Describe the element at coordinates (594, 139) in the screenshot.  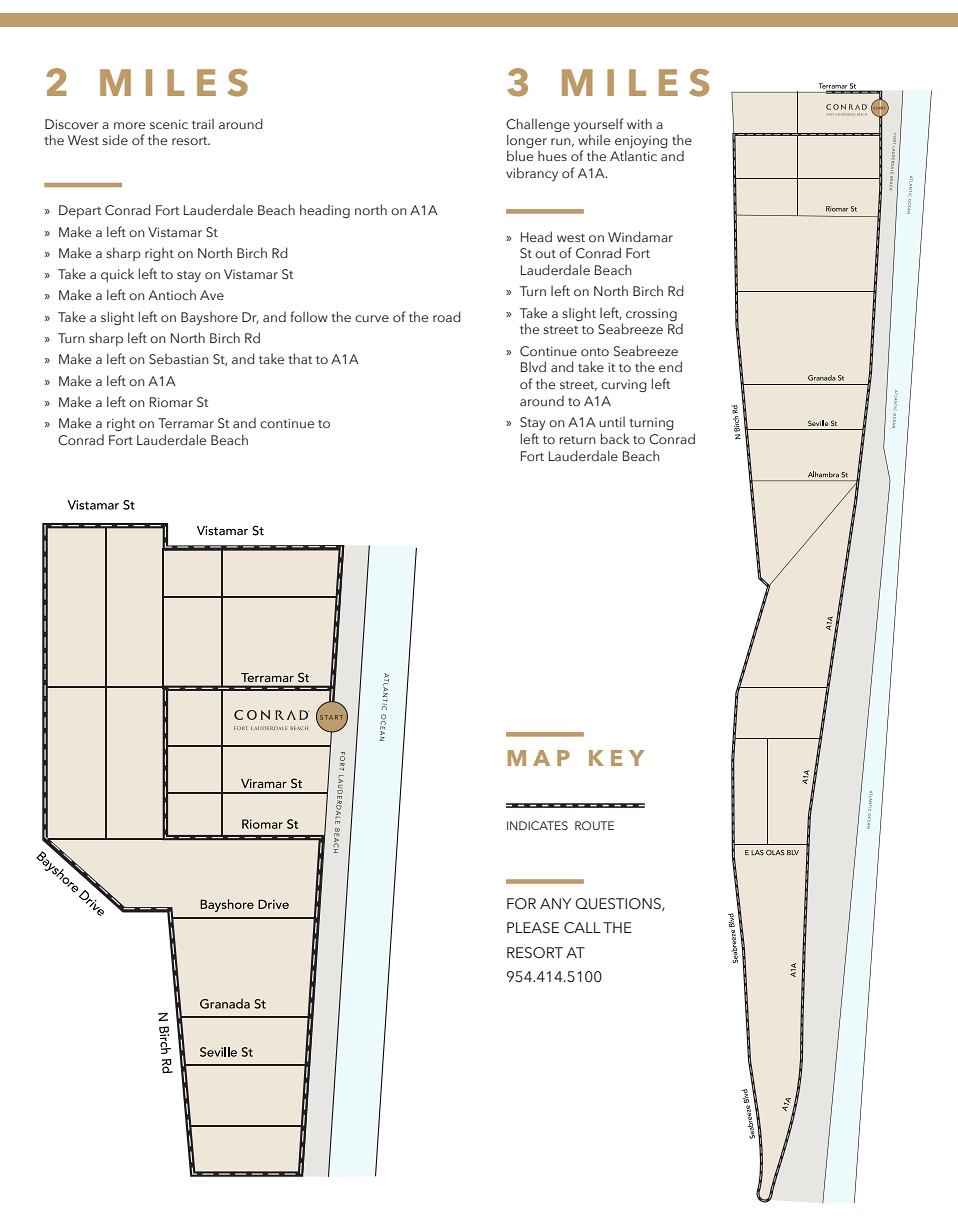
I see `while` at that location.
